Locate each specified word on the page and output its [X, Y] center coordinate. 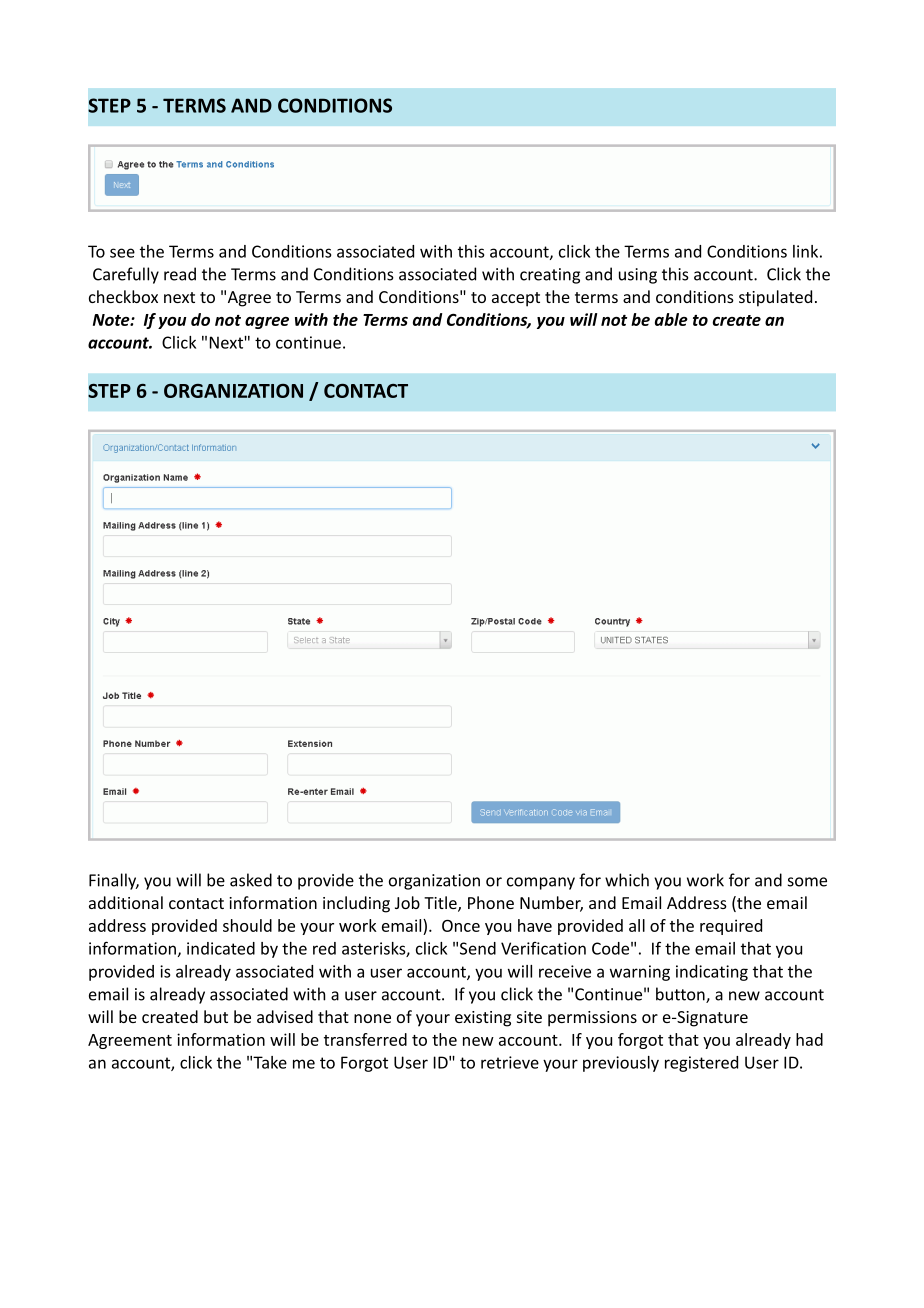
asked [251, 880]
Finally [114, 881]
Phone [491, 902]
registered [701, 1064]
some [807, 882]
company [541, 883]
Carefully [126, 275]
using [638, 276]
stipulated [775, 298]
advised [285, 1016]
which [627, 880]
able [671, 319]
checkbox [123, 296]
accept [516, 299]
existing [483, 1019]
